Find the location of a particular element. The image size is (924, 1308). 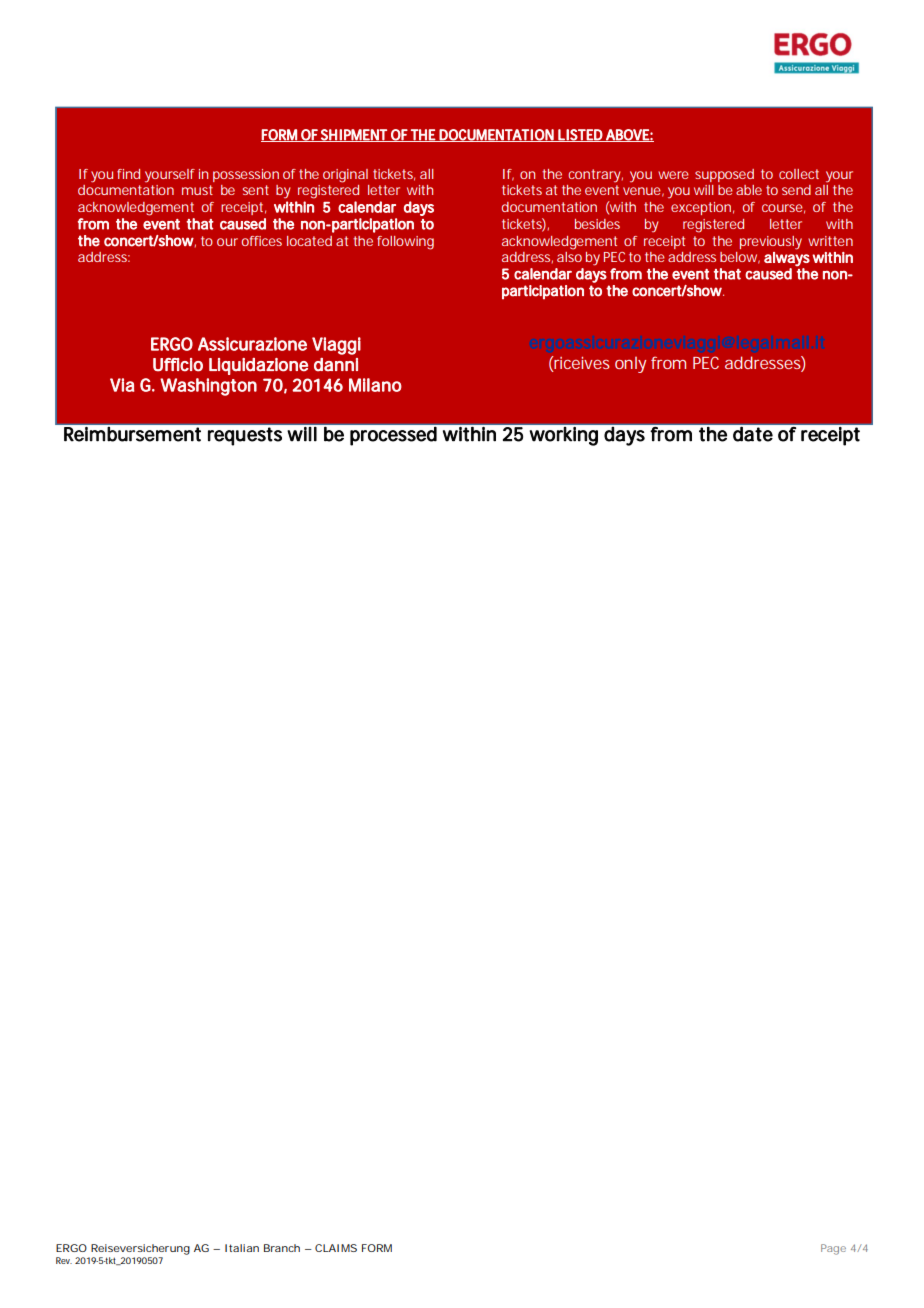

supposed is located at coordinates (724, 175).
